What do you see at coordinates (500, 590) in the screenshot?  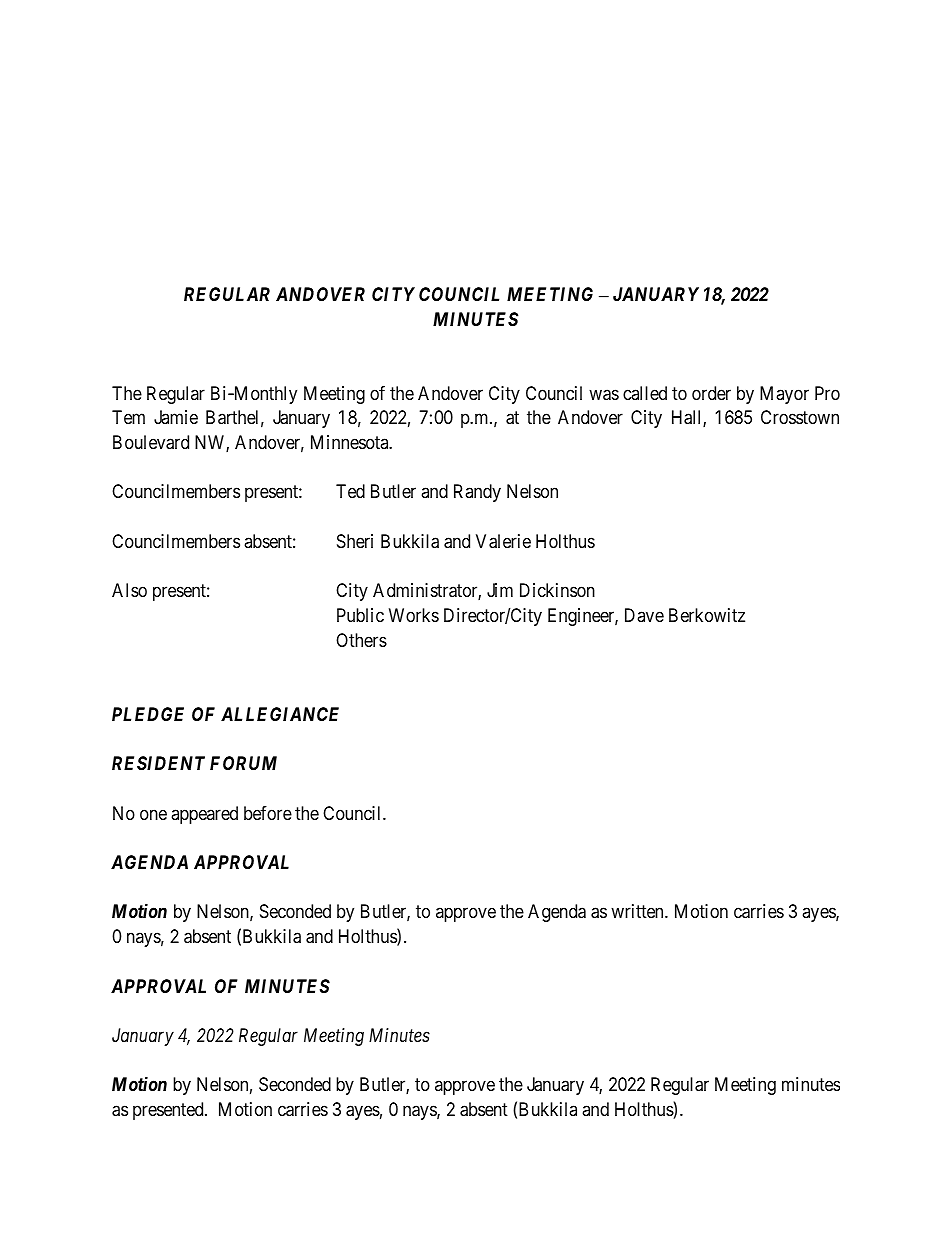 I see `Jim` at bounding box center [500, 590].
